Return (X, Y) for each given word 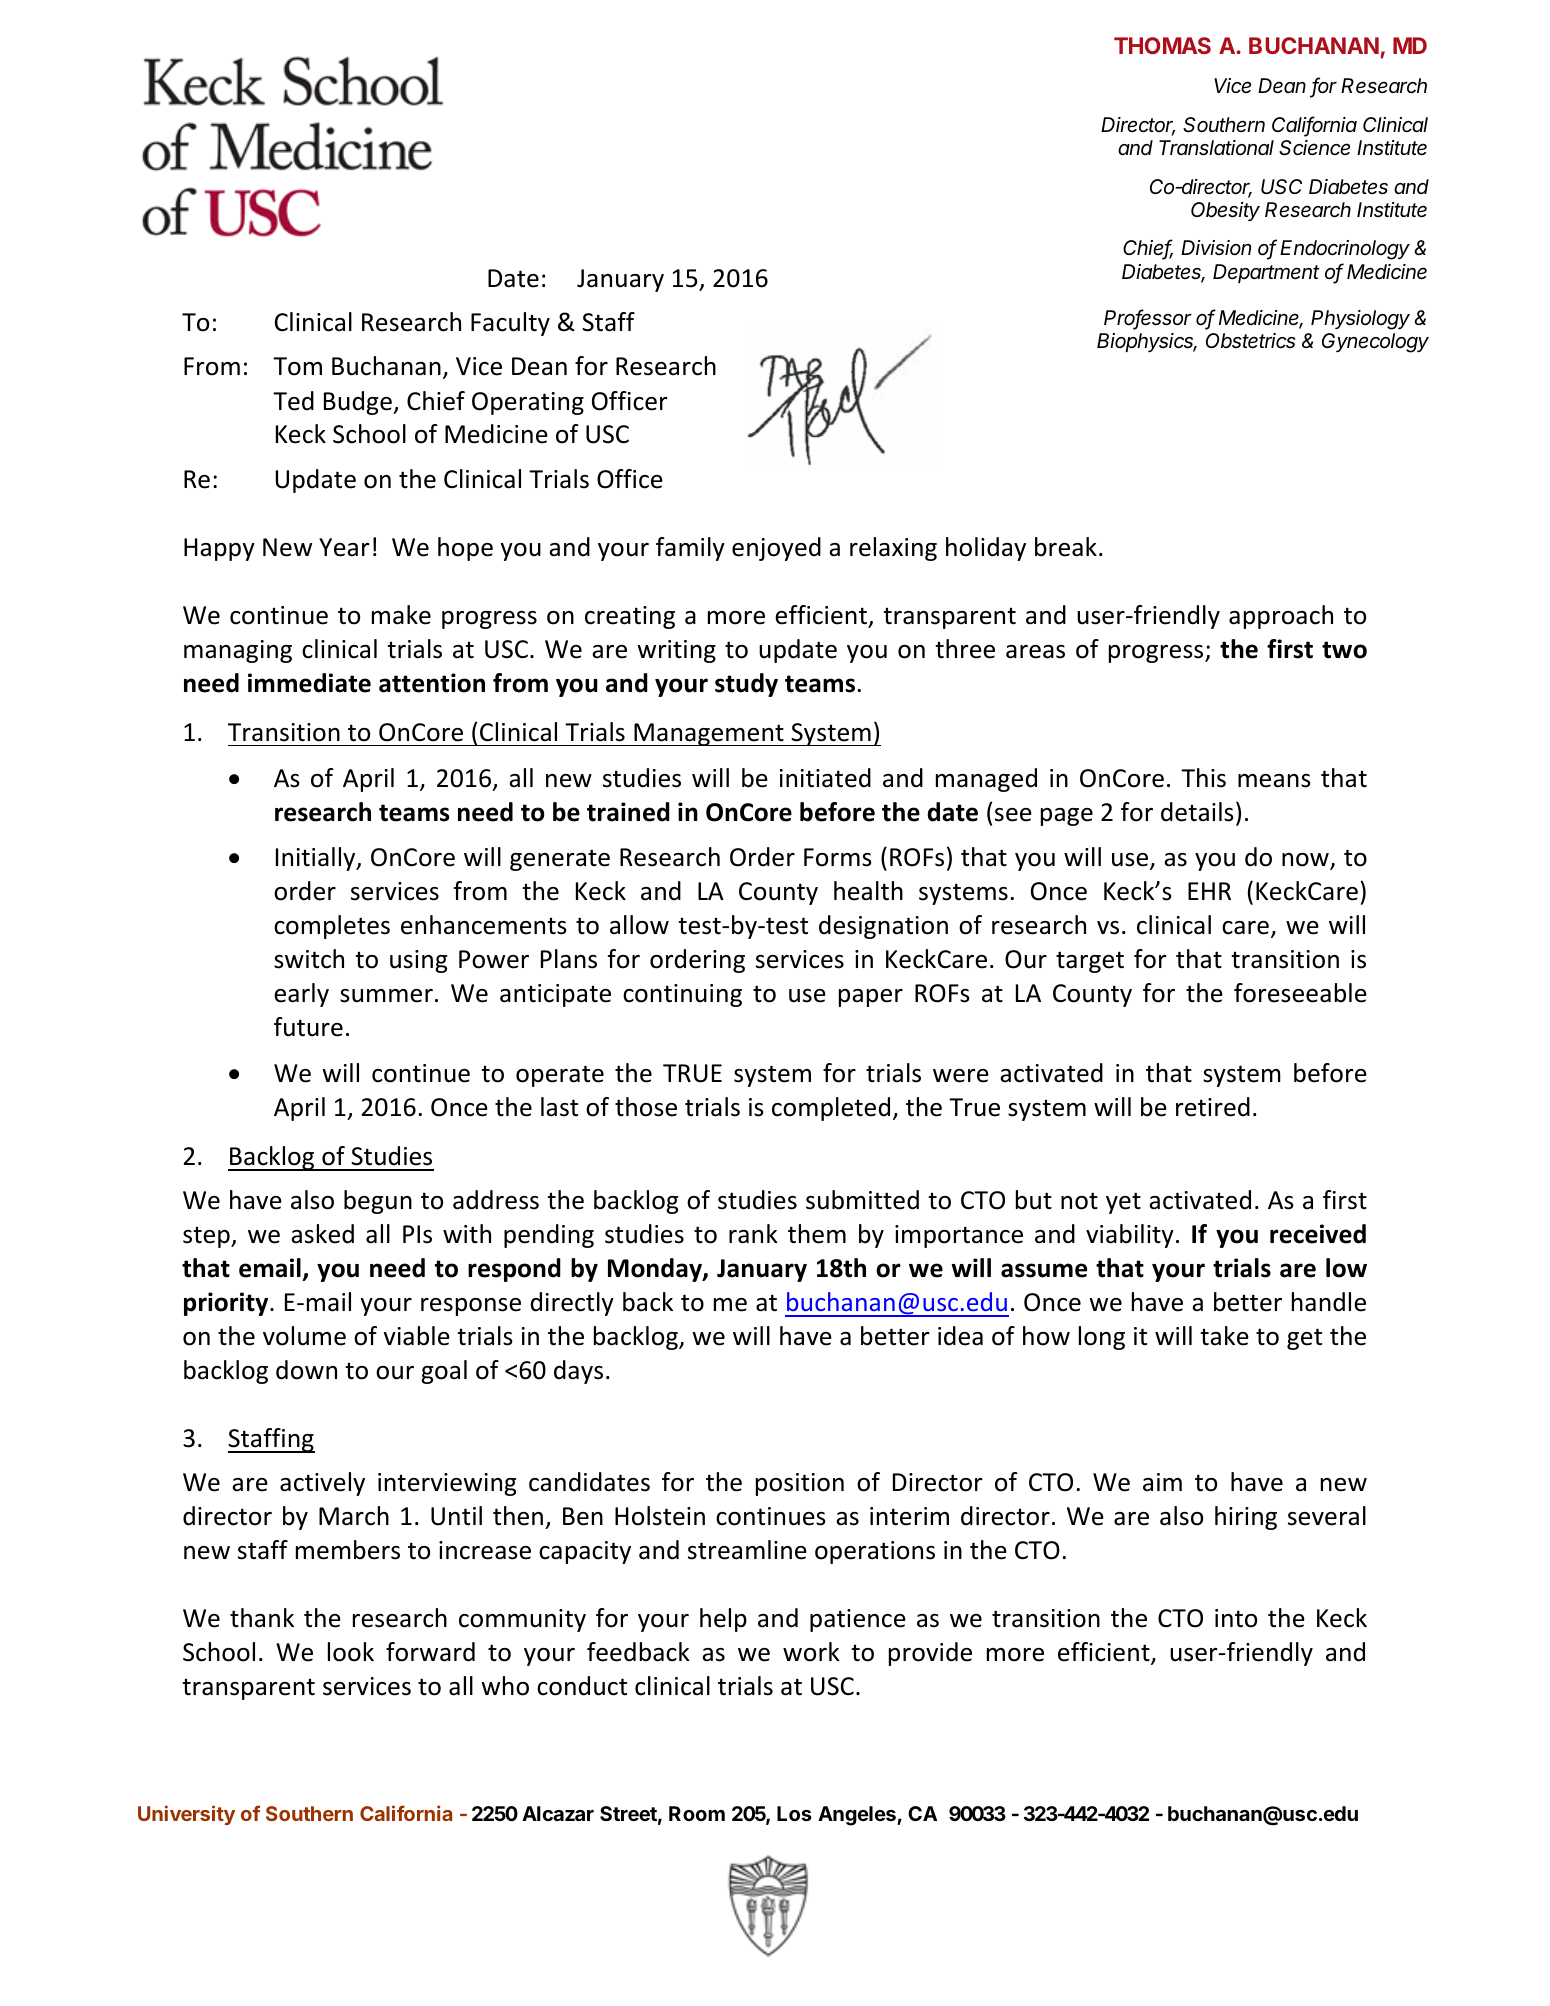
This (1203, 778)
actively (322, 1484)
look (351, 1652)
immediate (309, 683)
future (308, 1027)
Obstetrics (1251, 341)
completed (831, 1109)
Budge (359, 403)
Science (1314, 148)
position (800, 1484)
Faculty (510, 324)
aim (1162, 1482)
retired (1213, 1107)
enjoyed (776, 549)
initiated (825, 778)
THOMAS (1162, 45)
